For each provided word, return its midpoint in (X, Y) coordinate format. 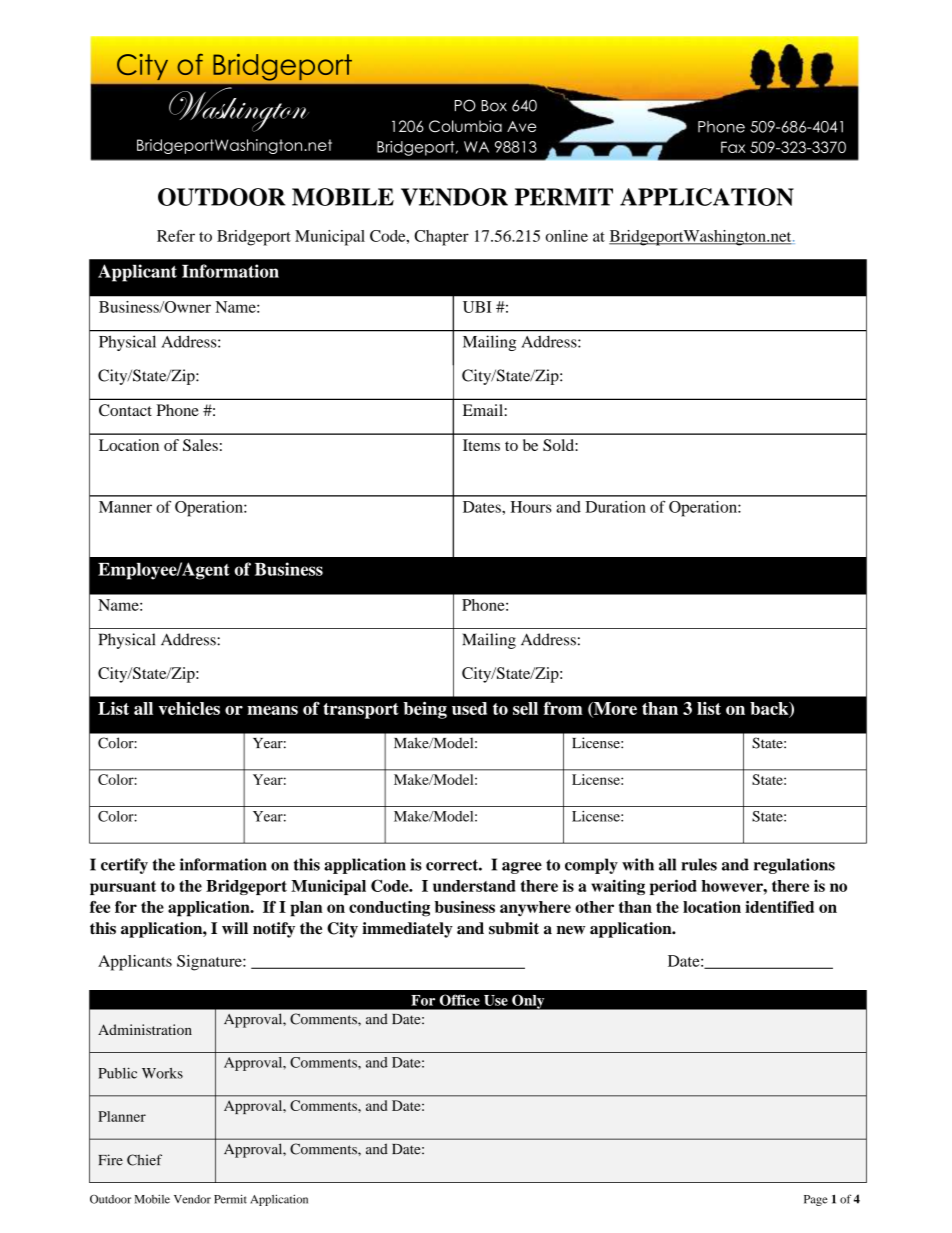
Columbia (465, 126)
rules (699, 864)
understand (474, 886)
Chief (144, 1160)
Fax (733, 147)
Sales (200, 445)
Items (481, 445)
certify (124, 866)
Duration (615, 507)
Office (459, 1000)
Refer (176, 236)
